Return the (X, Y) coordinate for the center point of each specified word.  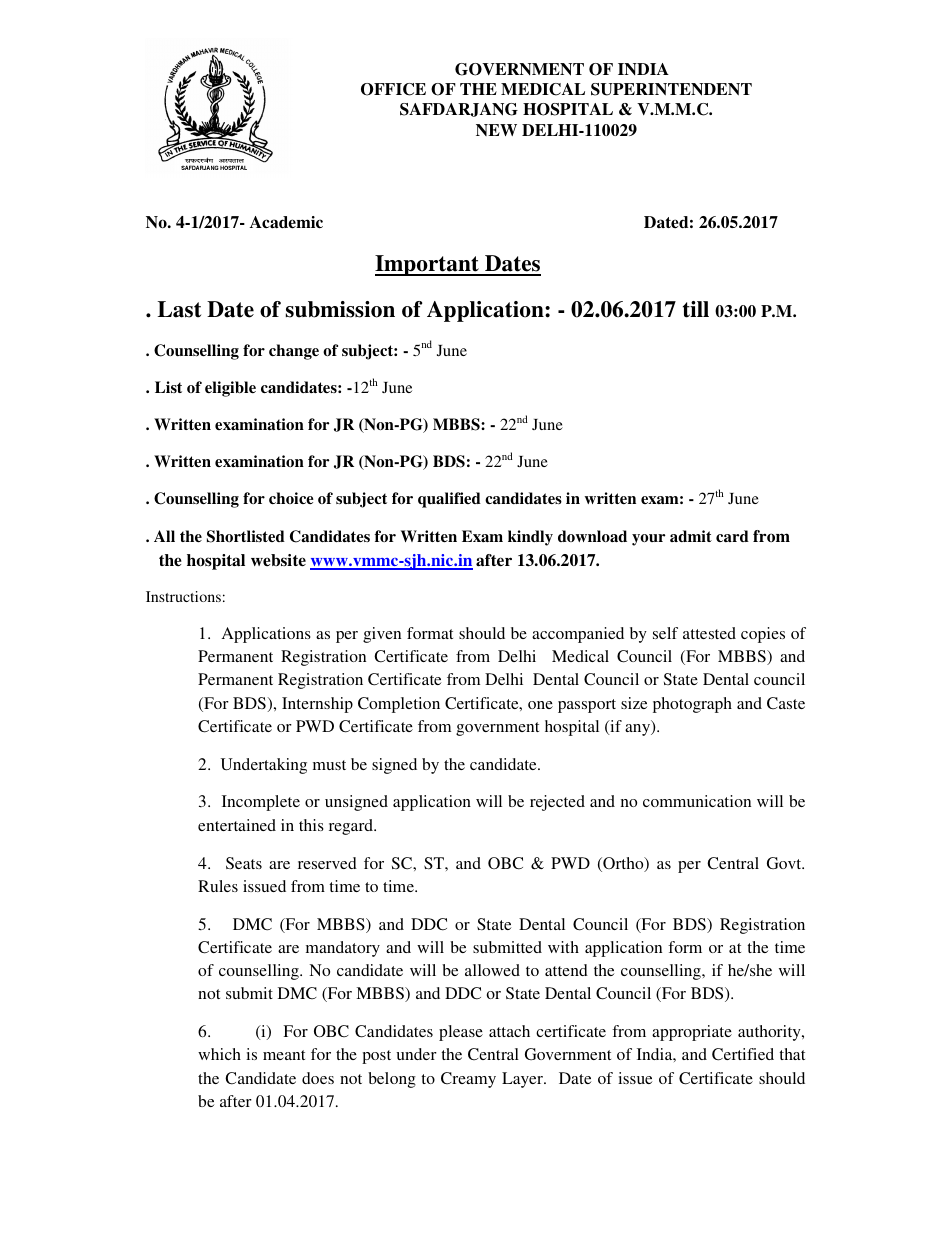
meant (284, 1055)
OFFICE (393, 89)
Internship (317, 705)
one (540, 705)
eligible (230, 389)
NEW (496, 130)
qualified (449, 500)
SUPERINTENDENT (671, 89)
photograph (692, 705)
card (732, 536)
